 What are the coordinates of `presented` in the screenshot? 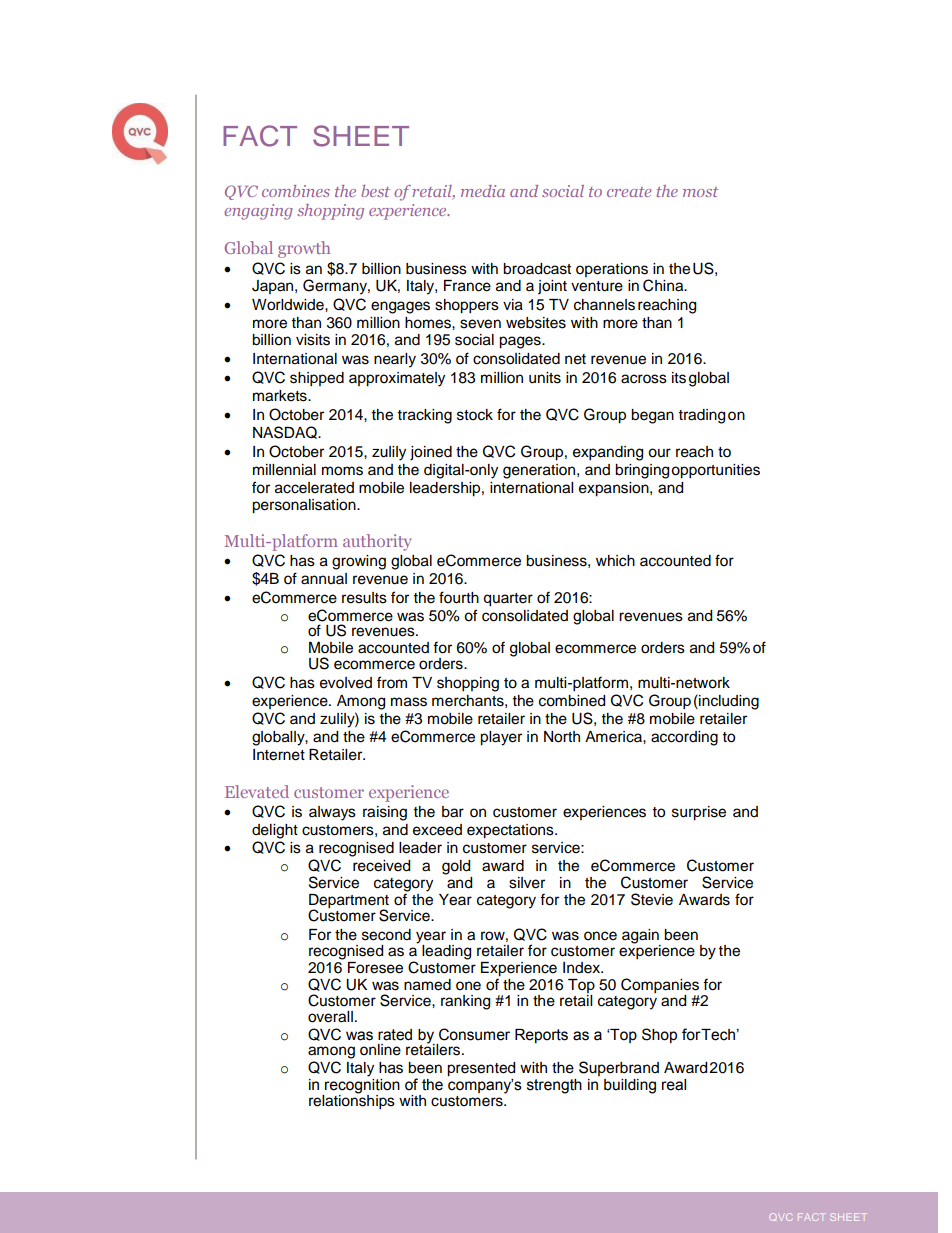 It's located at (481, 1069).
